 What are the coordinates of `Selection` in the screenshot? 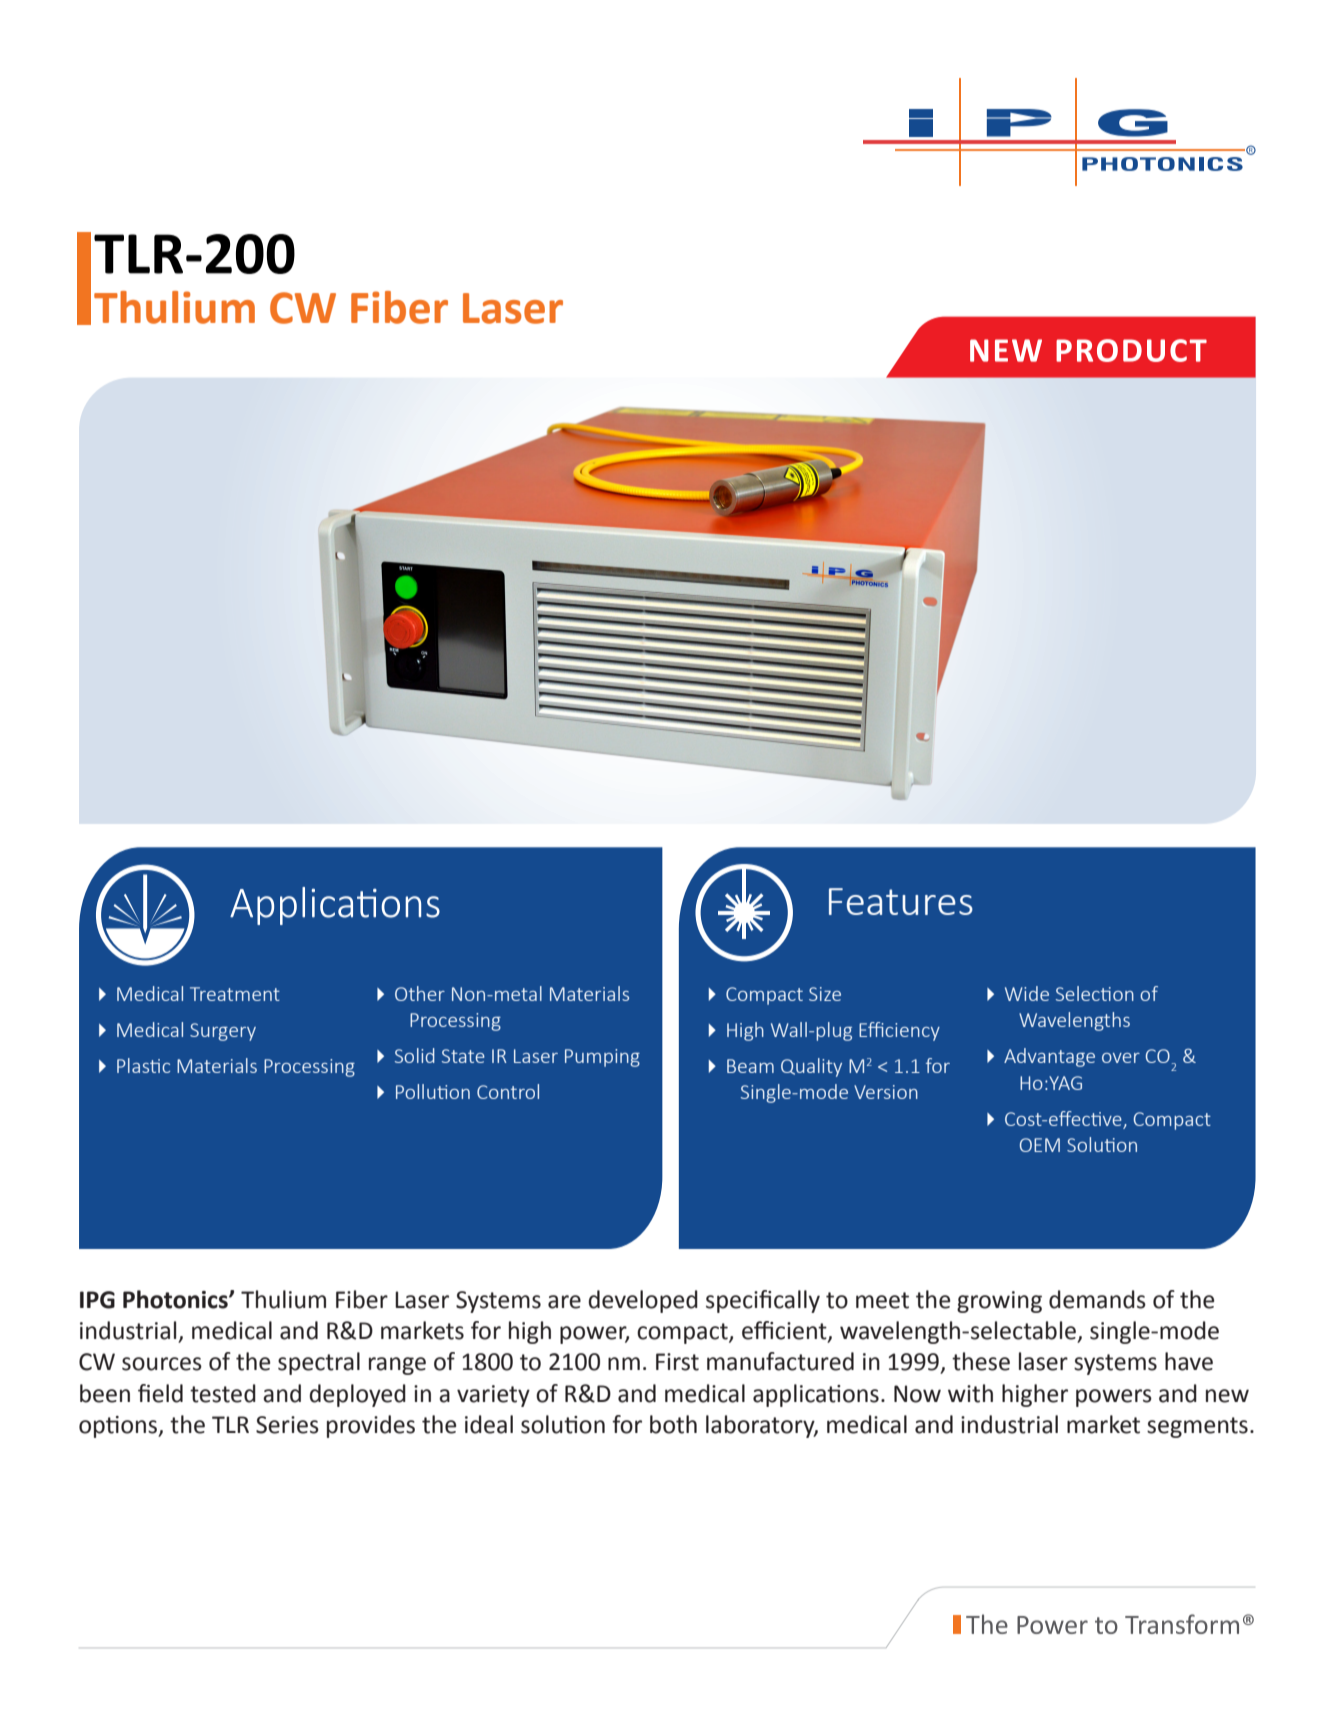 It's located at (1095, 993).
